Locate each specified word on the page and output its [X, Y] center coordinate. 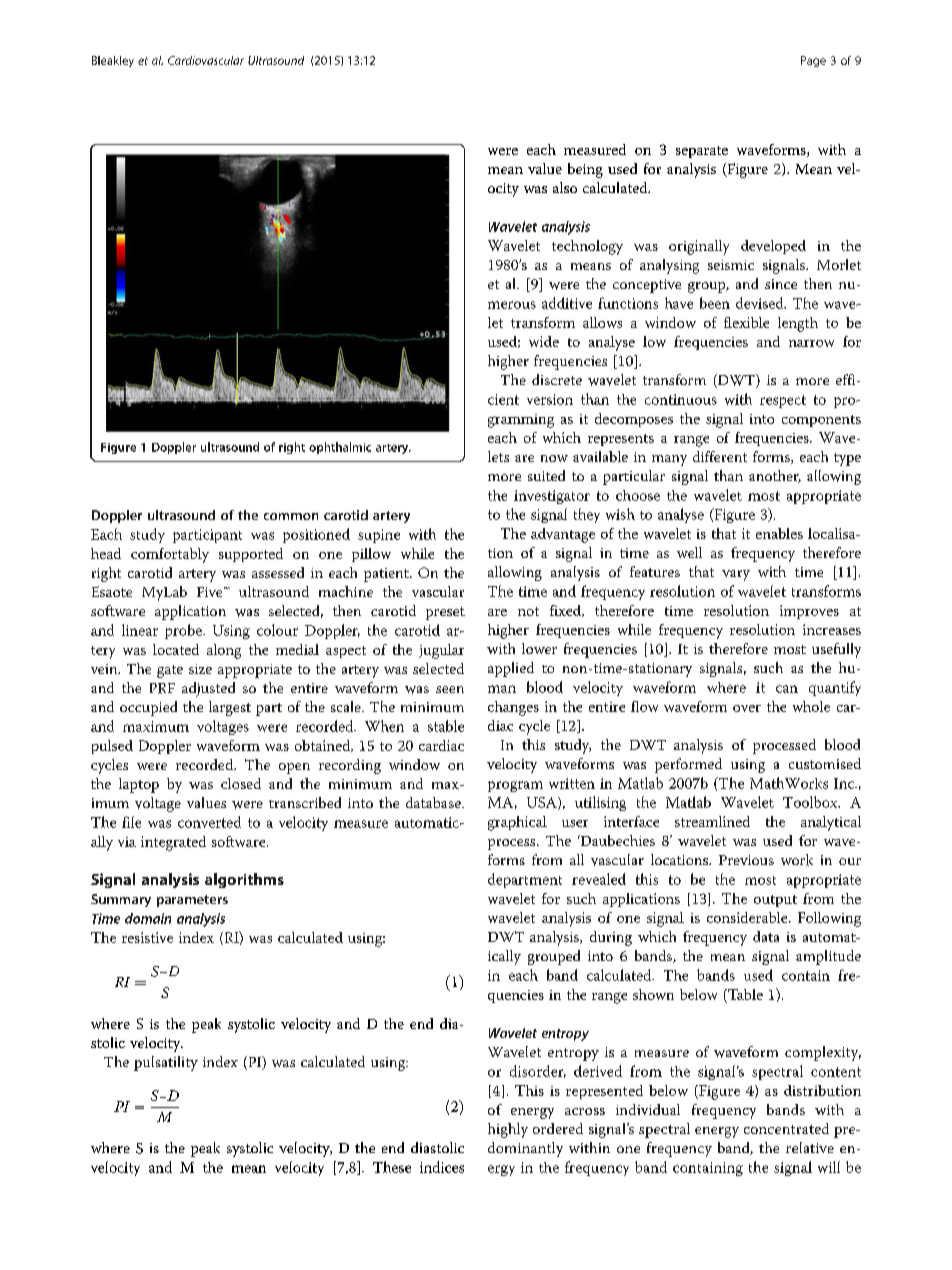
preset [445, 613]
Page [813, 61]
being [585, 170]
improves [809, 612]
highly [508, 1130]
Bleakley [113, 61]
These [392, 1167]
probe [184, 631]
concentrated [786, 1128]
